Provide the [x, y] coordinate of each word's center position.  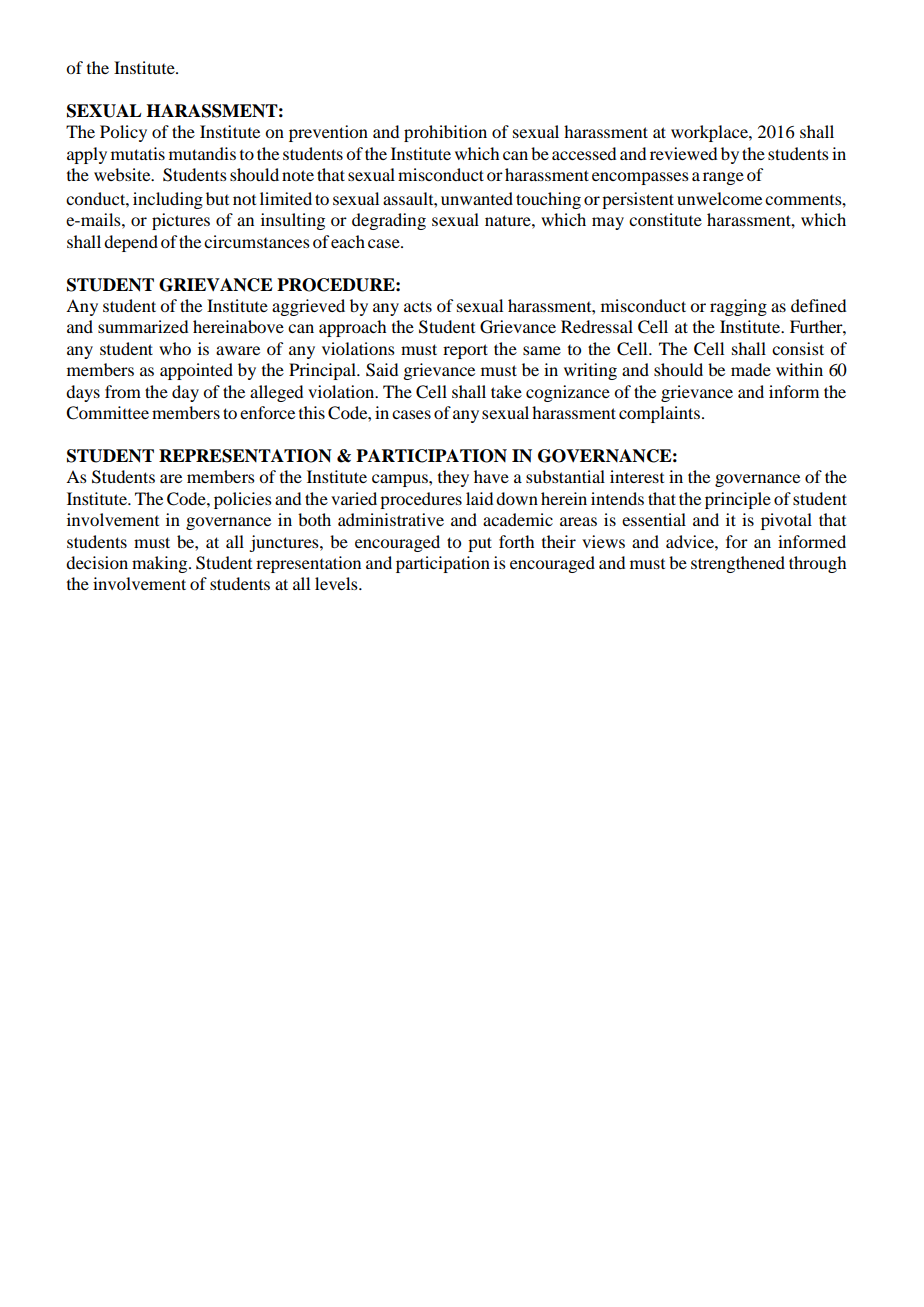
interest [637, 476]
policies [243, 500]
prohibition [445, 133]
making [161, 564]
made [751, 369]
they [453, 478]
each [348, 241]
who [175, 348]
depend [131, 243]
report [465, 351]
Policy [123, 133]
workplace [710, 133]
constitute [665, 219]
